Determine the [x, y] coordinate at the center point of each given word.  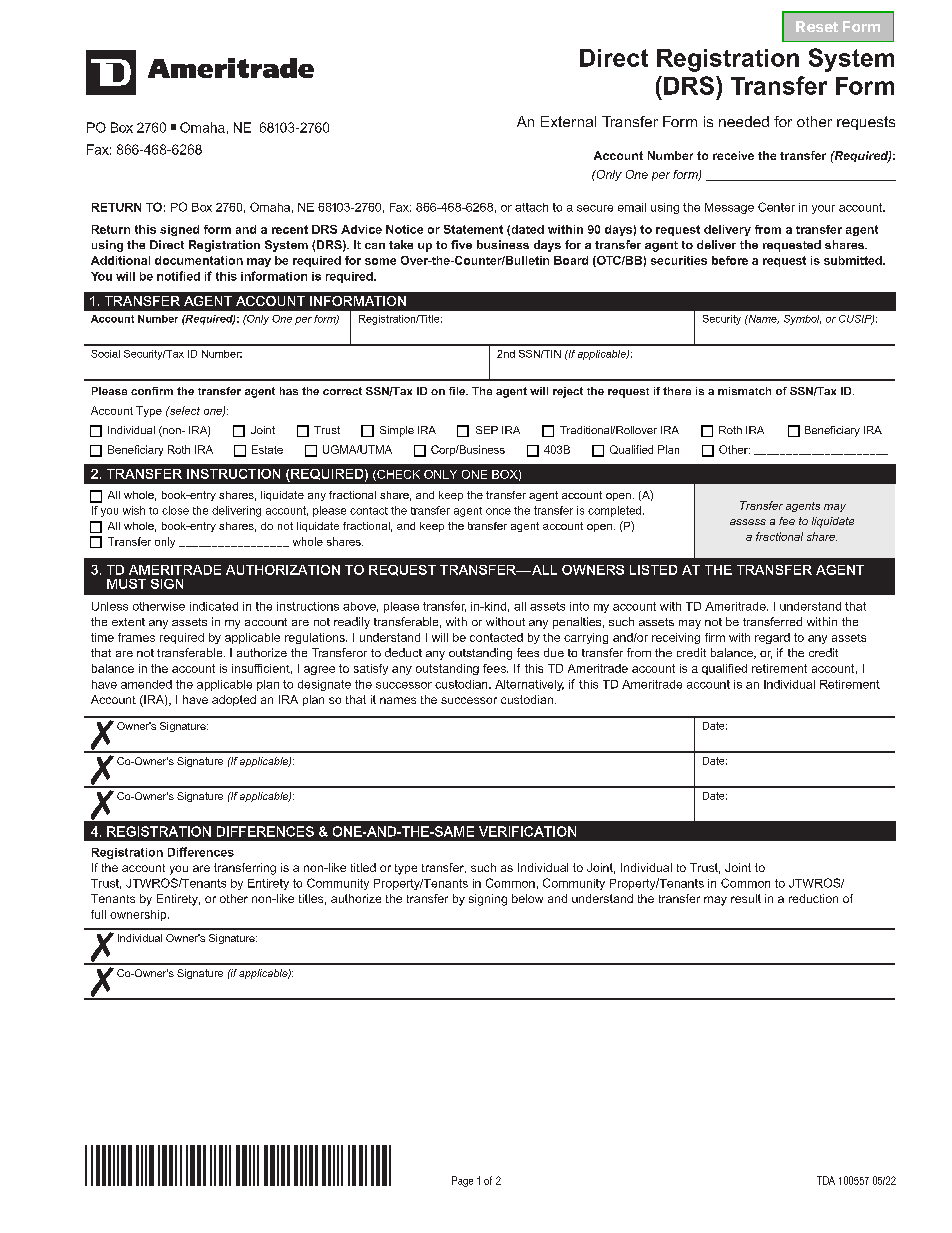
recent [290, 229]
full [98, 914]
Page [462, 1181]
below [527, 898]
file [458, 391]
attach [531, 207]
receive [733, 155]
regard [772, 638]
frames [136, 637]
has [289, 391]
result [746, 898]
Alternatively [529, 685]
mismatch [744, 391]
